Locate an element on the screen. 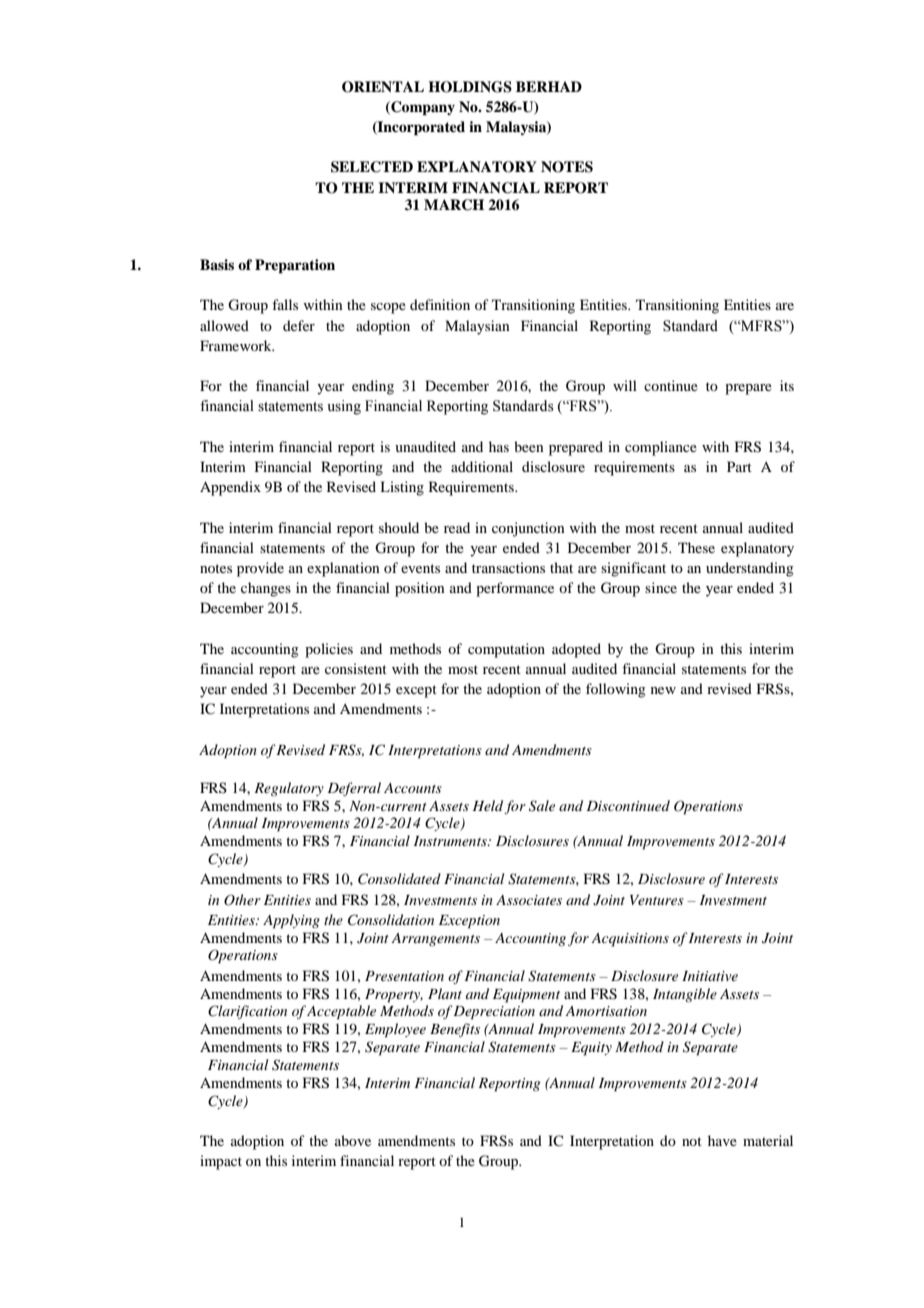 This screenshot has width=924, height=1308. has is located at coordinates (499, 446).
